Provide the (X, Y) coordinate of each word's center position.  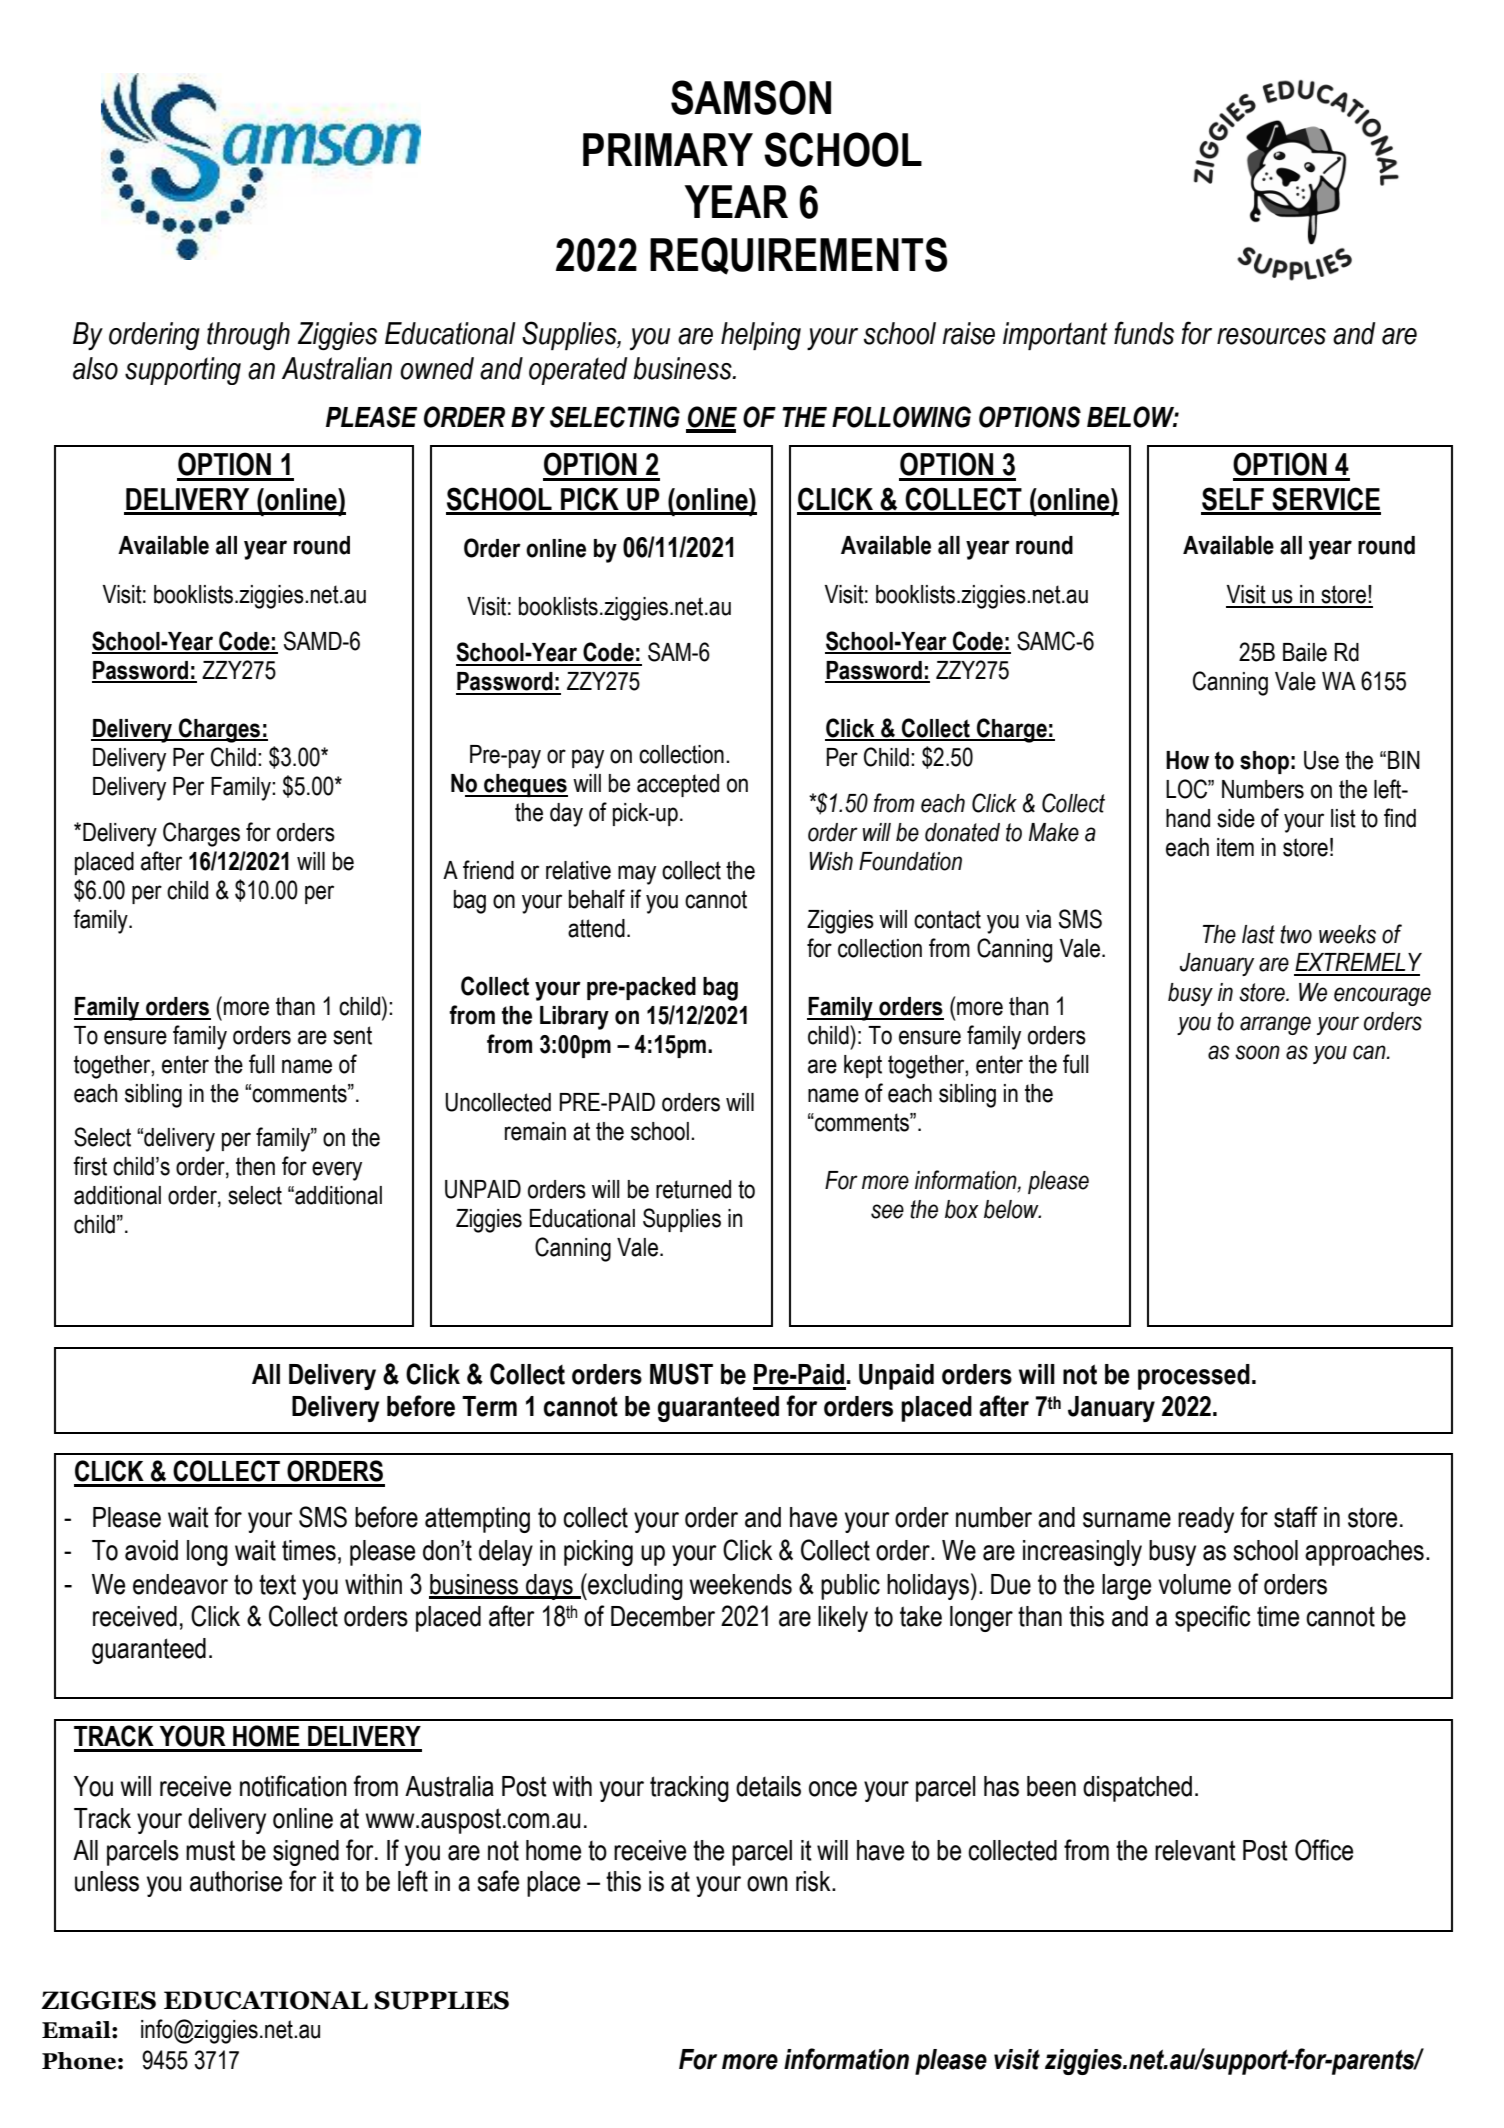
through (248, 336)
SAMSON (751, 97)
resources (1271, 336)
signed (306, 1853)
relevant (1195, 1850)
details (768, 1786)
